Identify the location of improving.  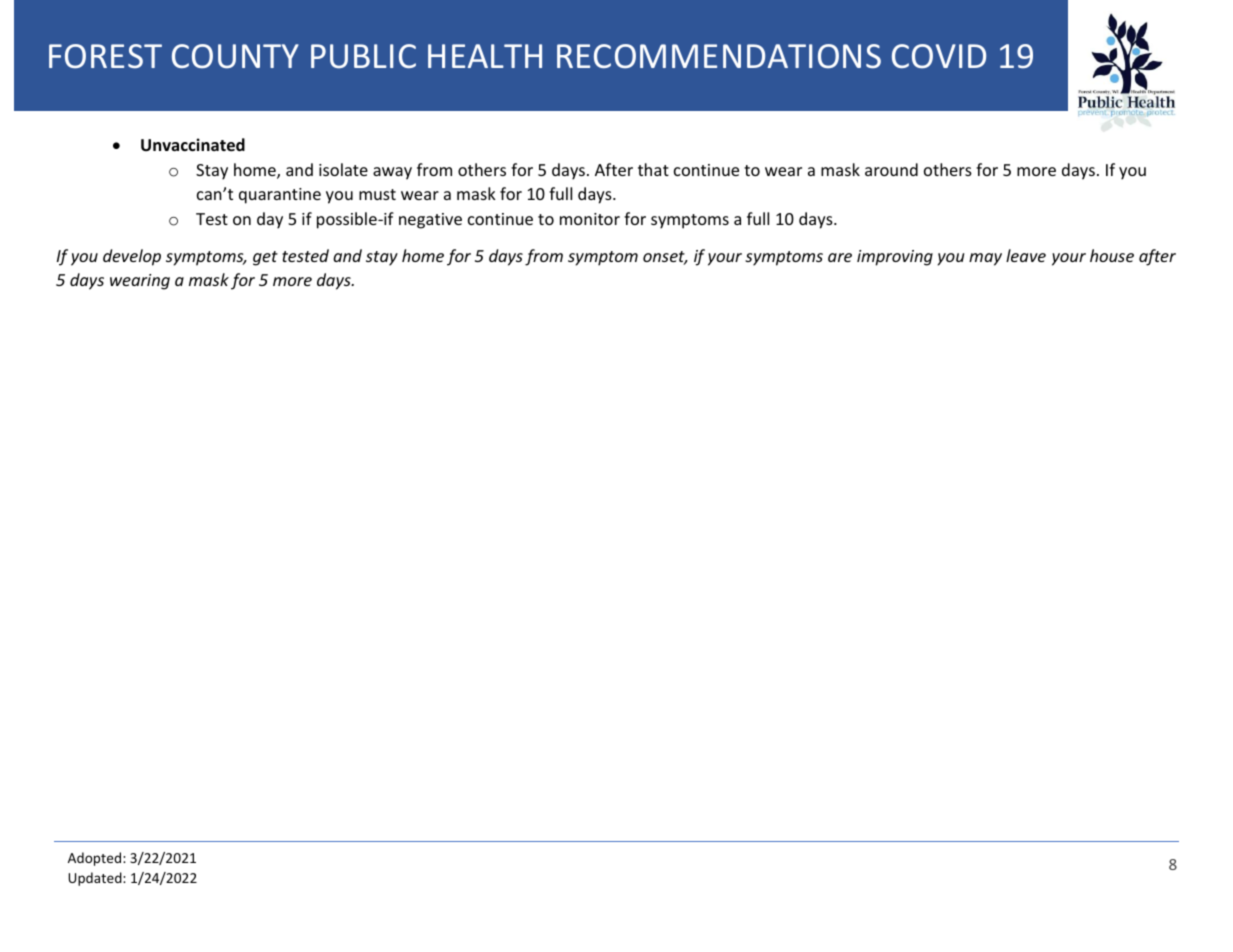
(895, 258).
